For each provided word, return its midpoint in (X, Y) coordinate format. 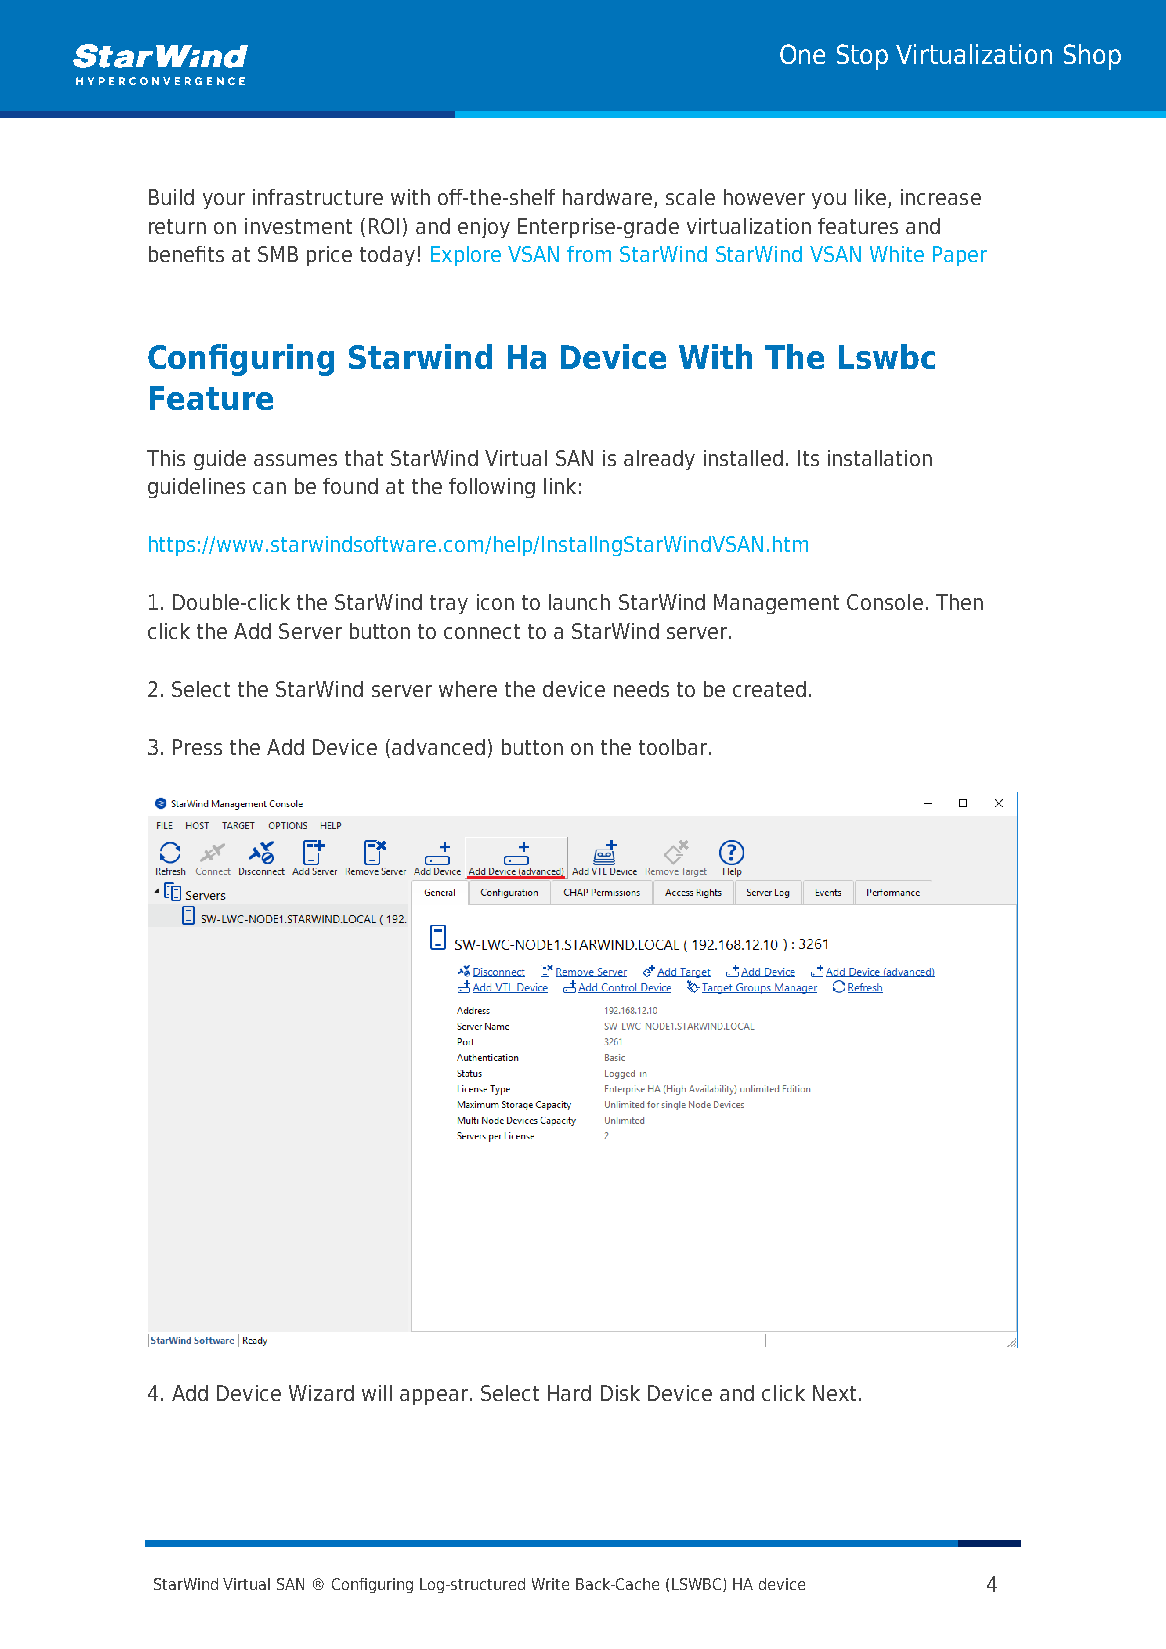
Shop (1092, 57)
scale (690, 197)
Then (959, 602)
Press (197, 747)
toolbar (674, 747)
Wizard (321, 1393)
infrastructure (318, 197)
